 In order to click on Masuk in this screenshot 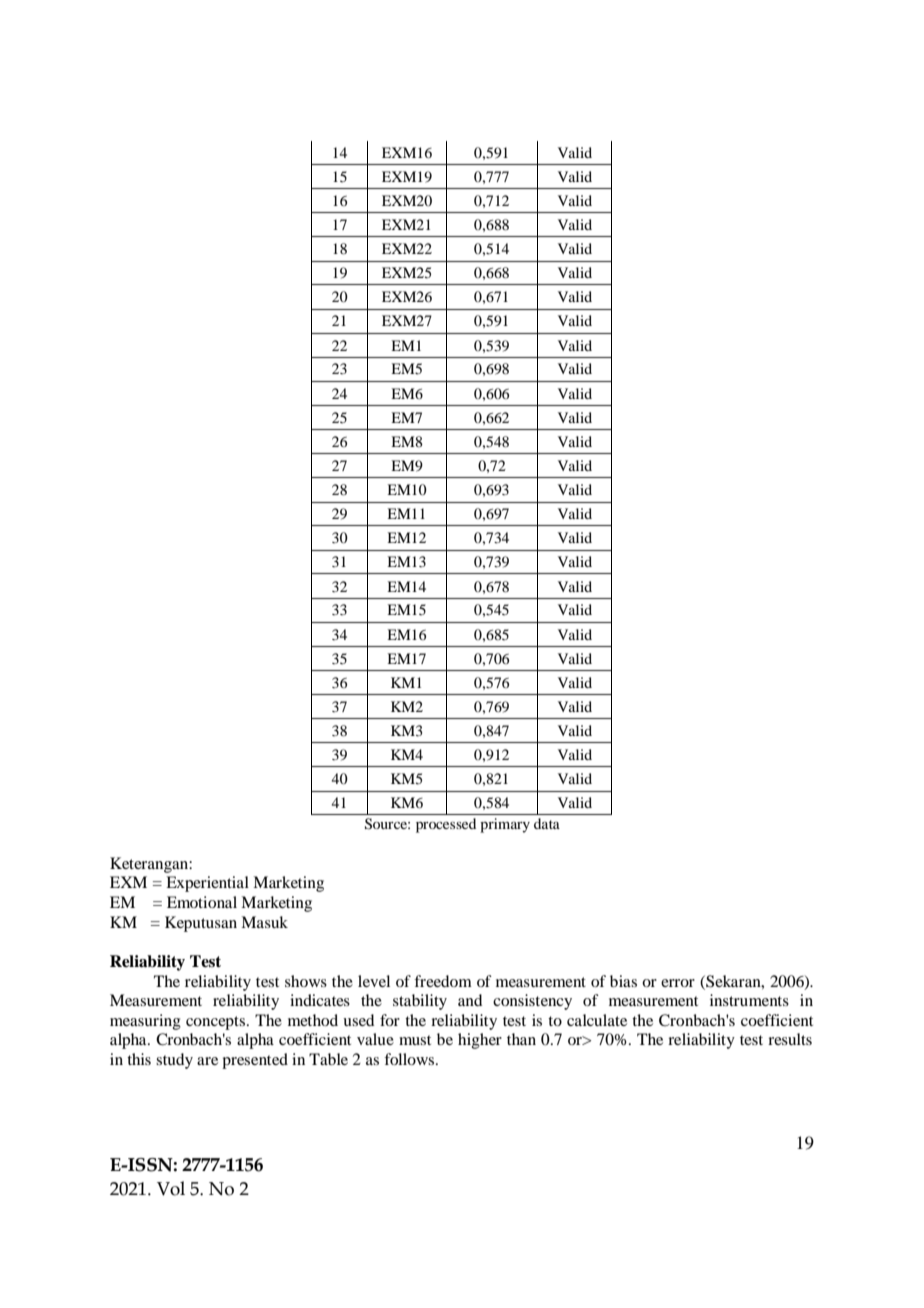, I will do `click(264, 922)`.
